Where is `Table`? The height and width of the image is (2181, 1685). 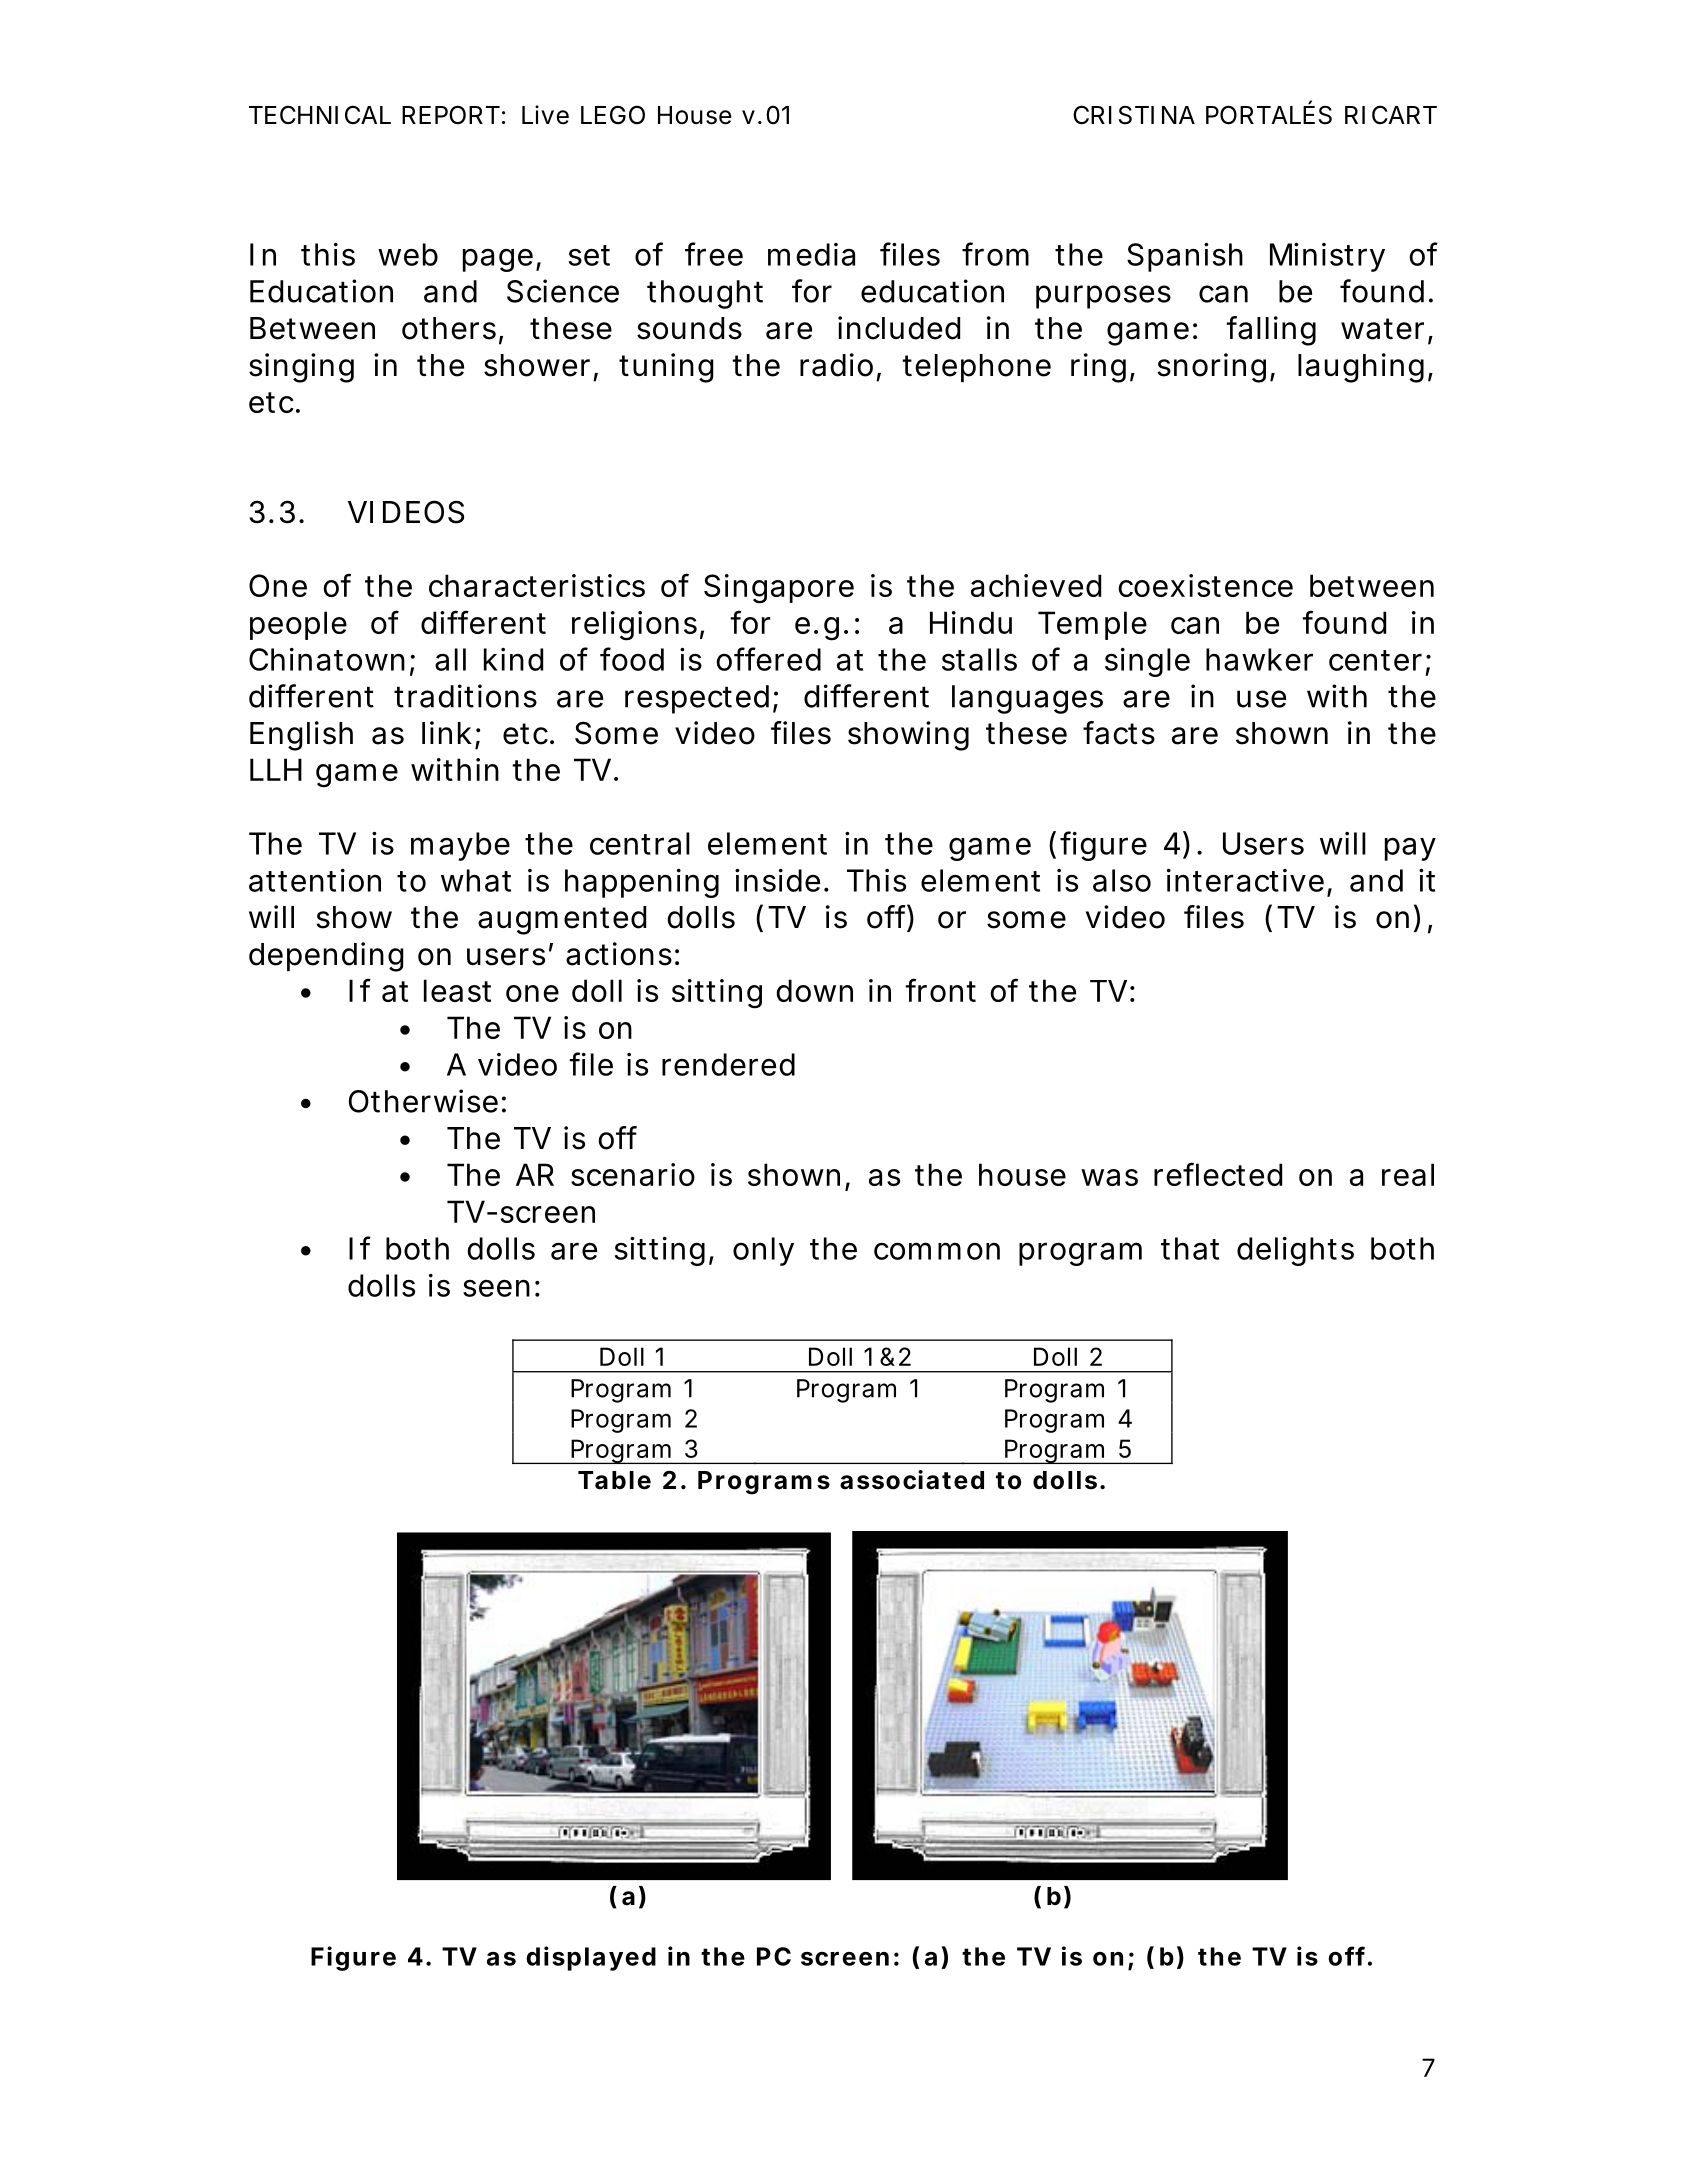
Table is located at coordinates (614, 1480).
